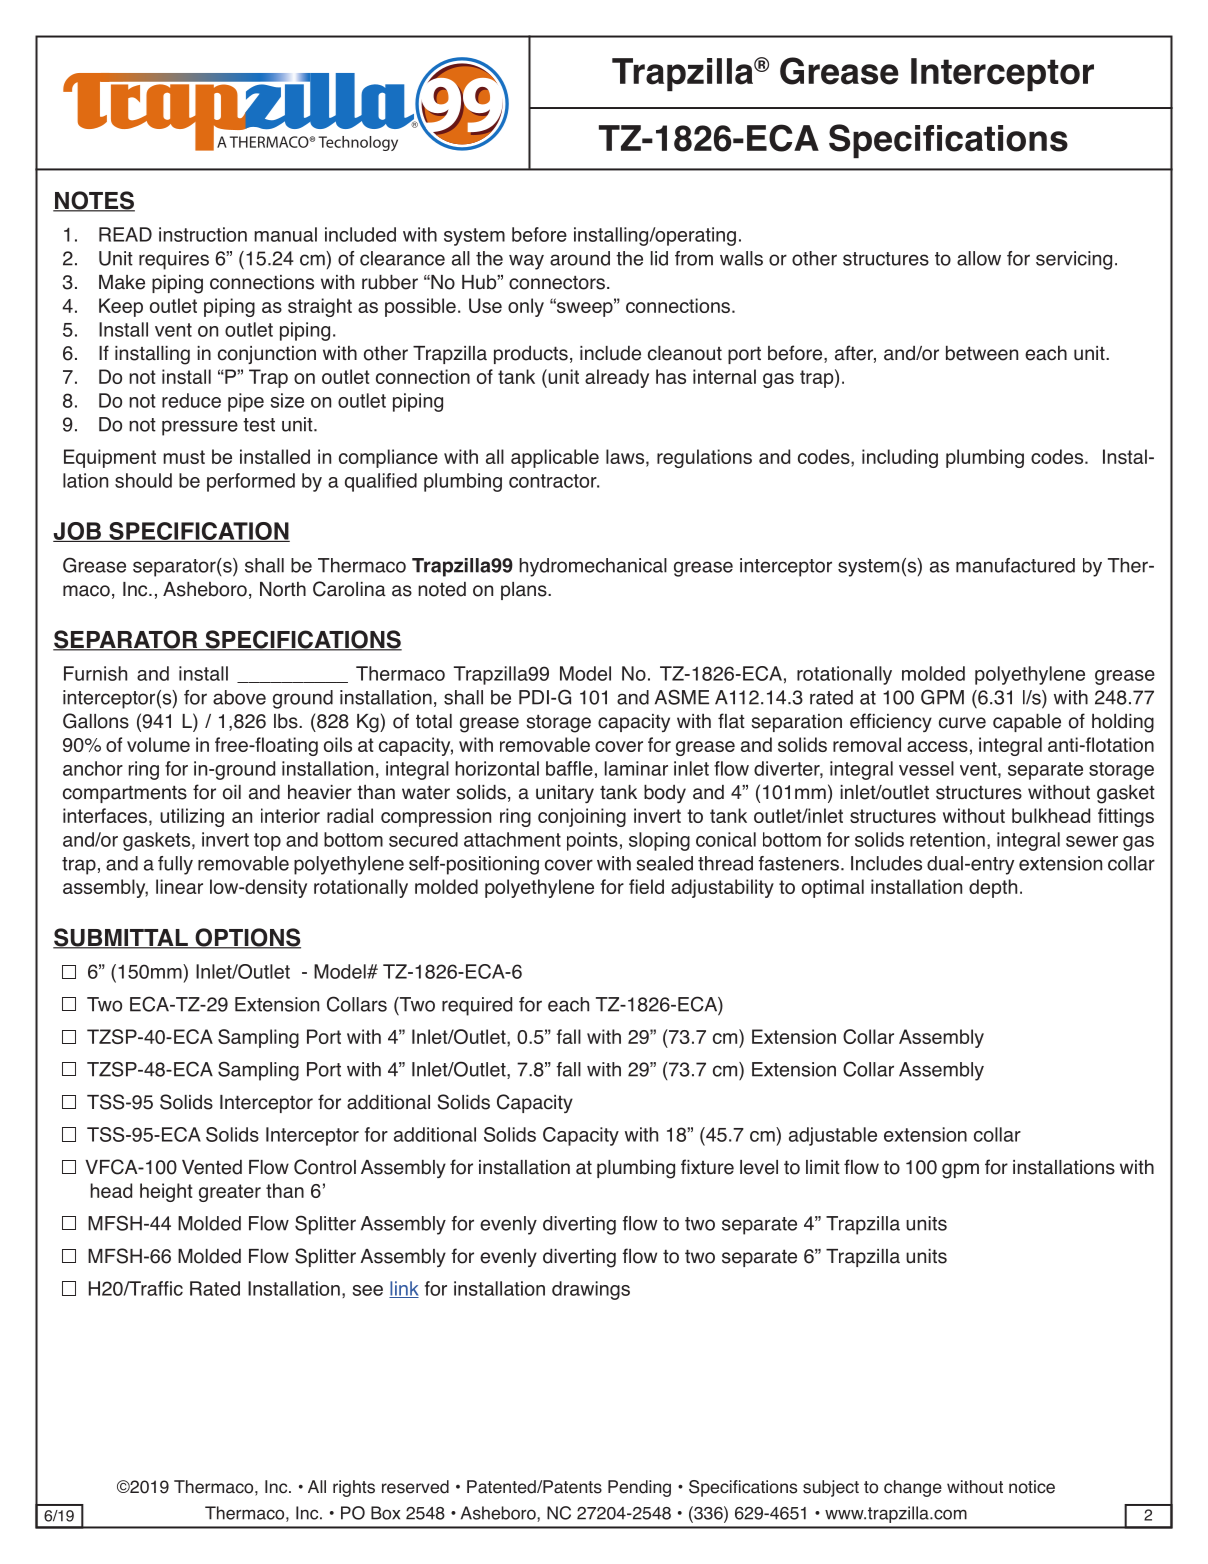  What do you see at coordinates (354, 1488) in the document?
I see `rights` at bounding box center [354, 1488].
